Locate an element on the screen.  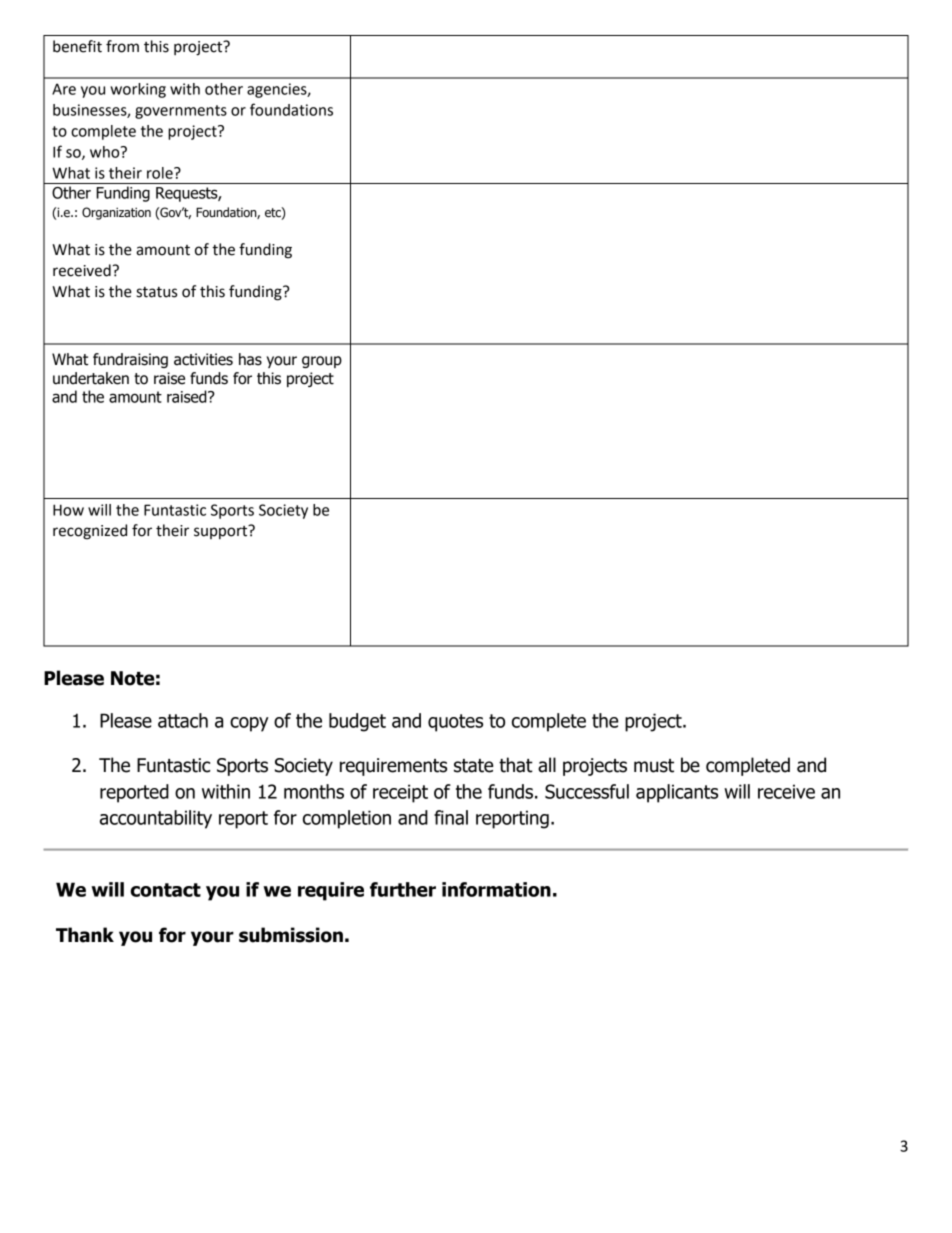
role is located at coordinates (161, 173).
